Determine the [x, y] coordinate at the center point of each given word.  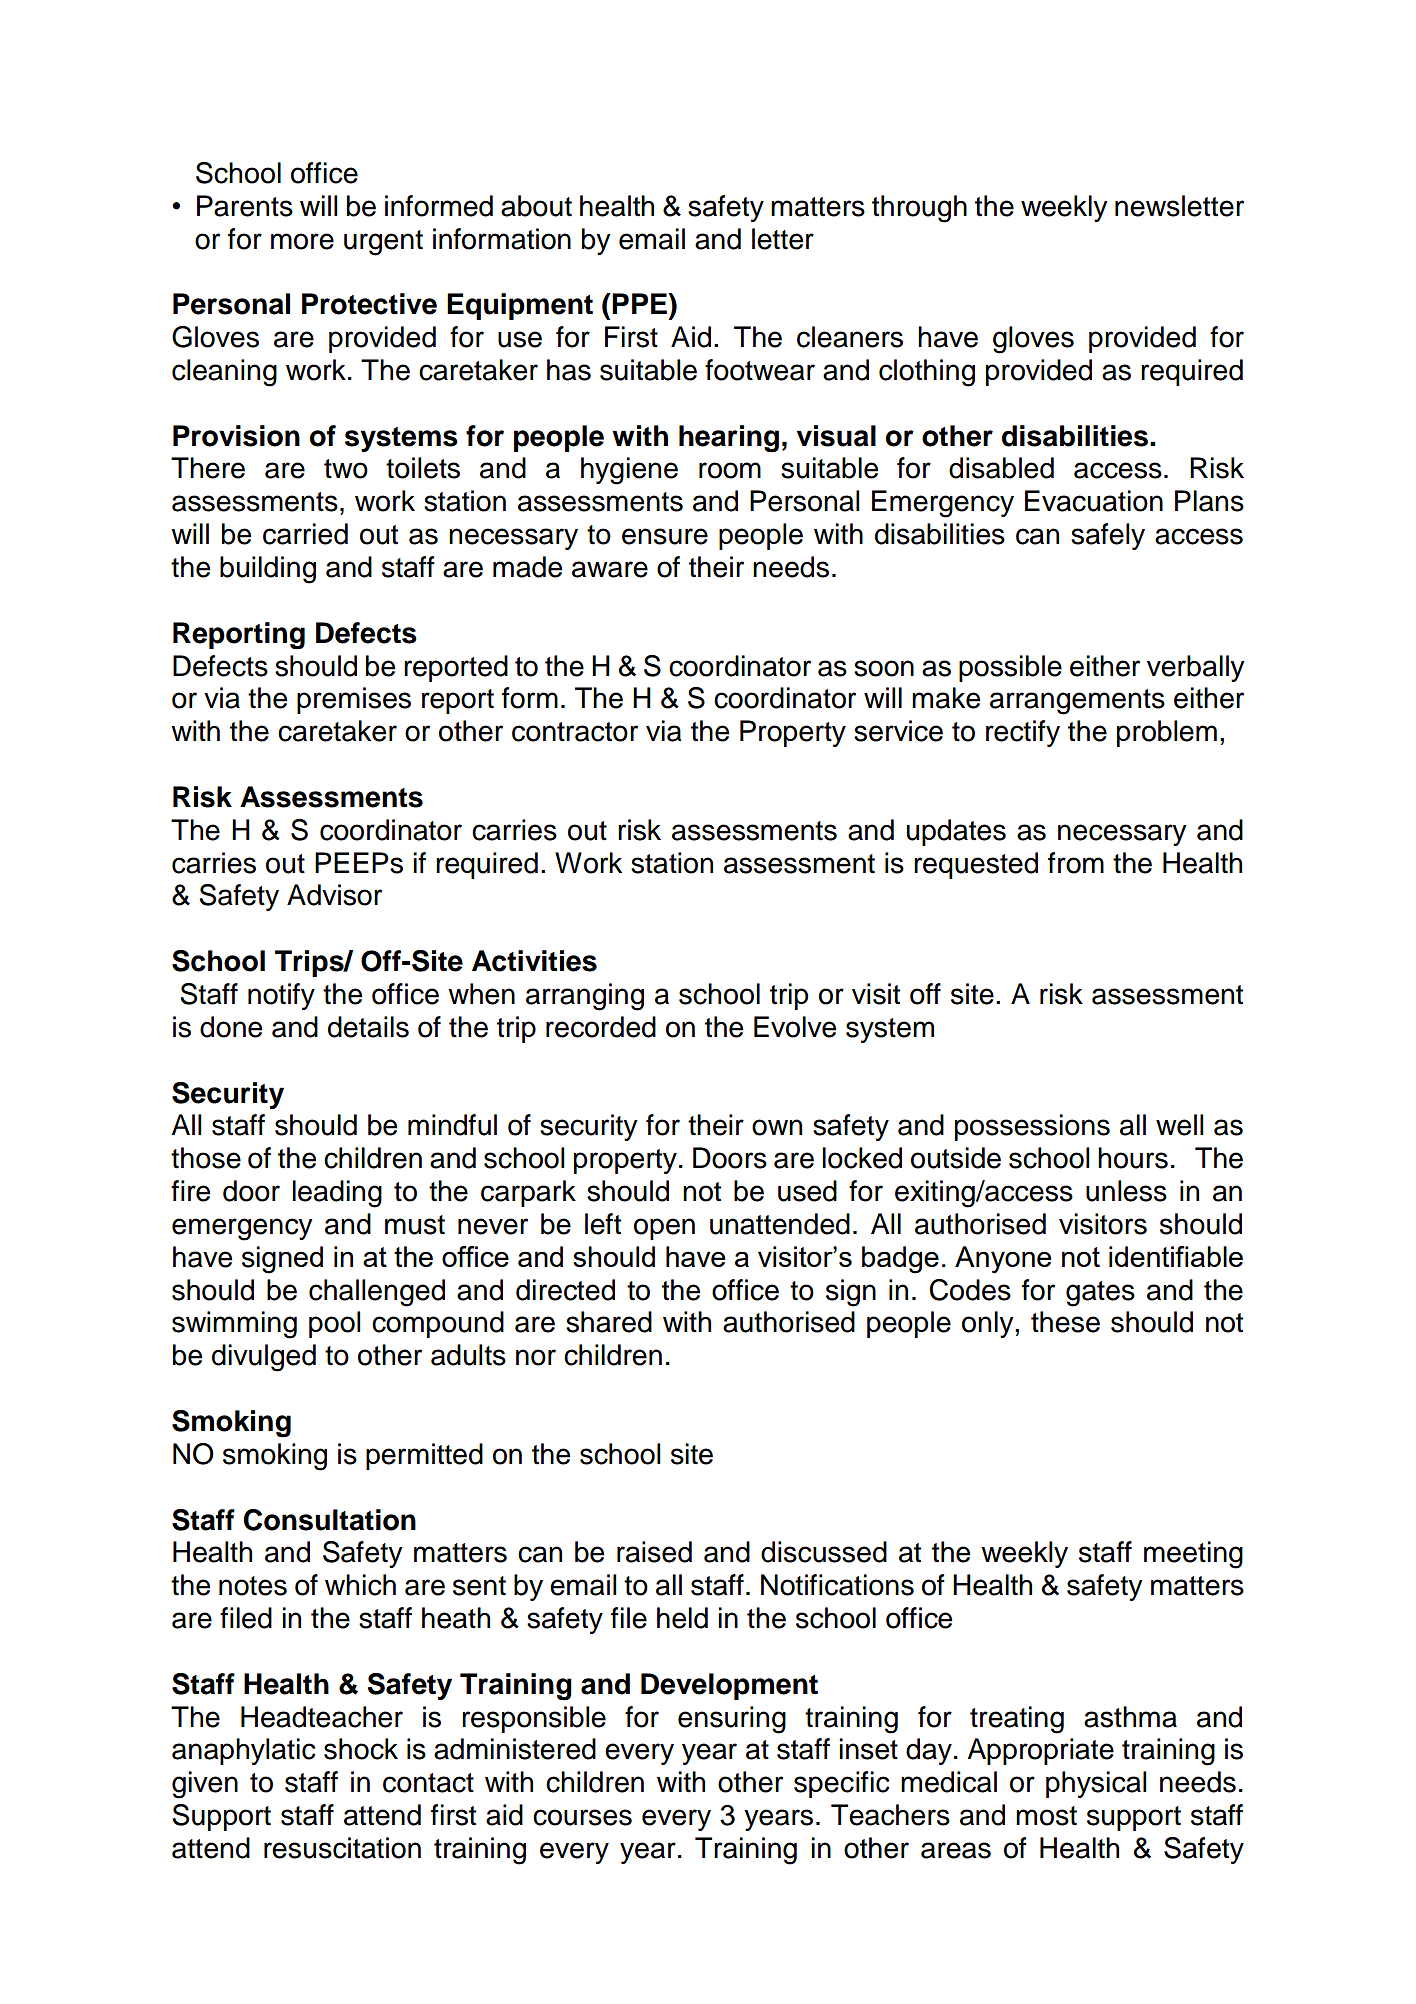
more [302, 241]
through [919, 209]
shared [609, 1322]
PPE [640, 303]
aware [610, 569]
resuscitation [342, 1848]
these [1065, 1322]
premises [354, 700]
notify [281, 996]
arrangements [1077, 702]
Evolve [795, 1027]
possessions [1032, 1127]
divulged [264, 1358]
